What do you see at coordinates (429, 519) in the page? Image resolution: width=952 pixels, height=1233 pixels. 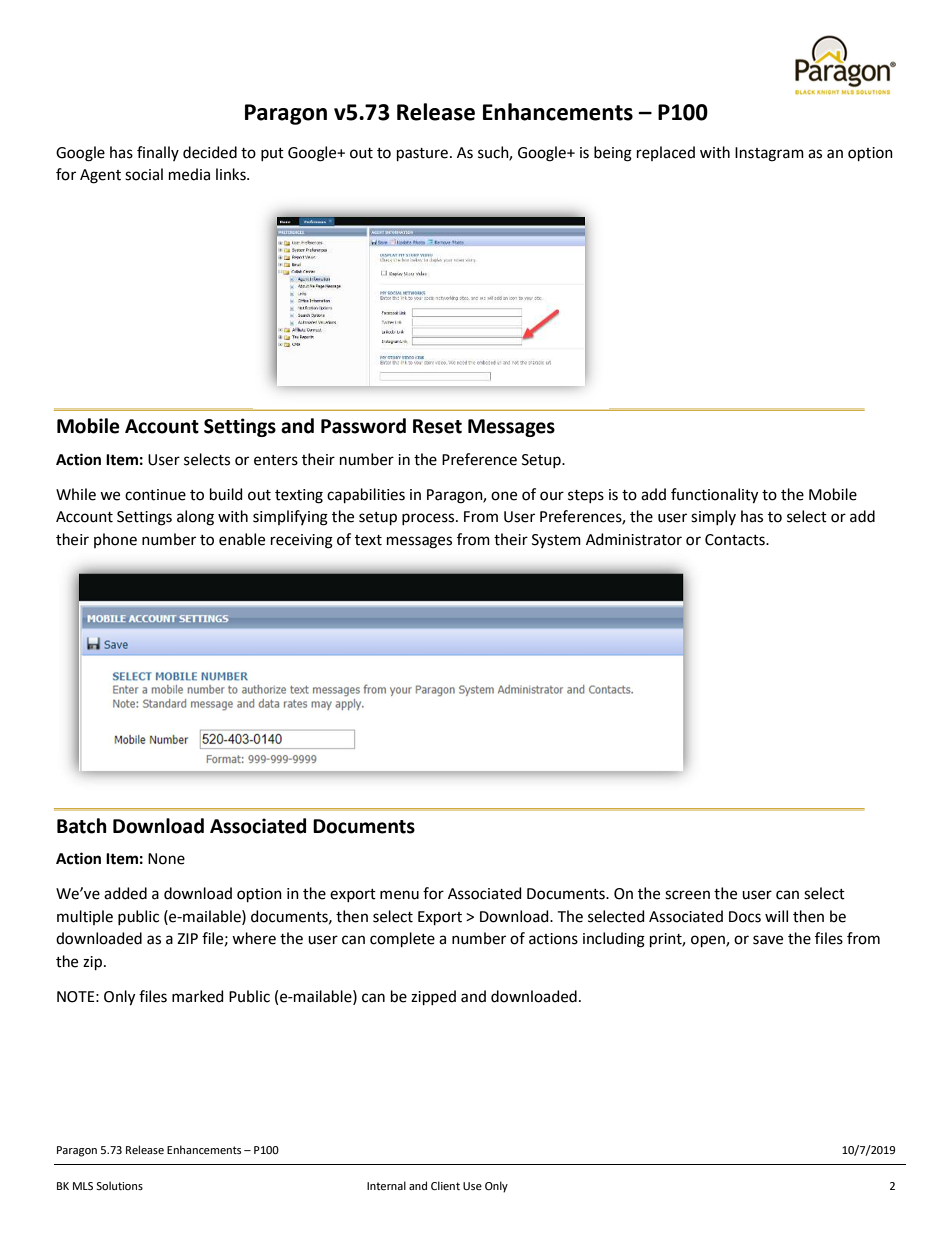 I see `process` at bounding box center [429, 519].
